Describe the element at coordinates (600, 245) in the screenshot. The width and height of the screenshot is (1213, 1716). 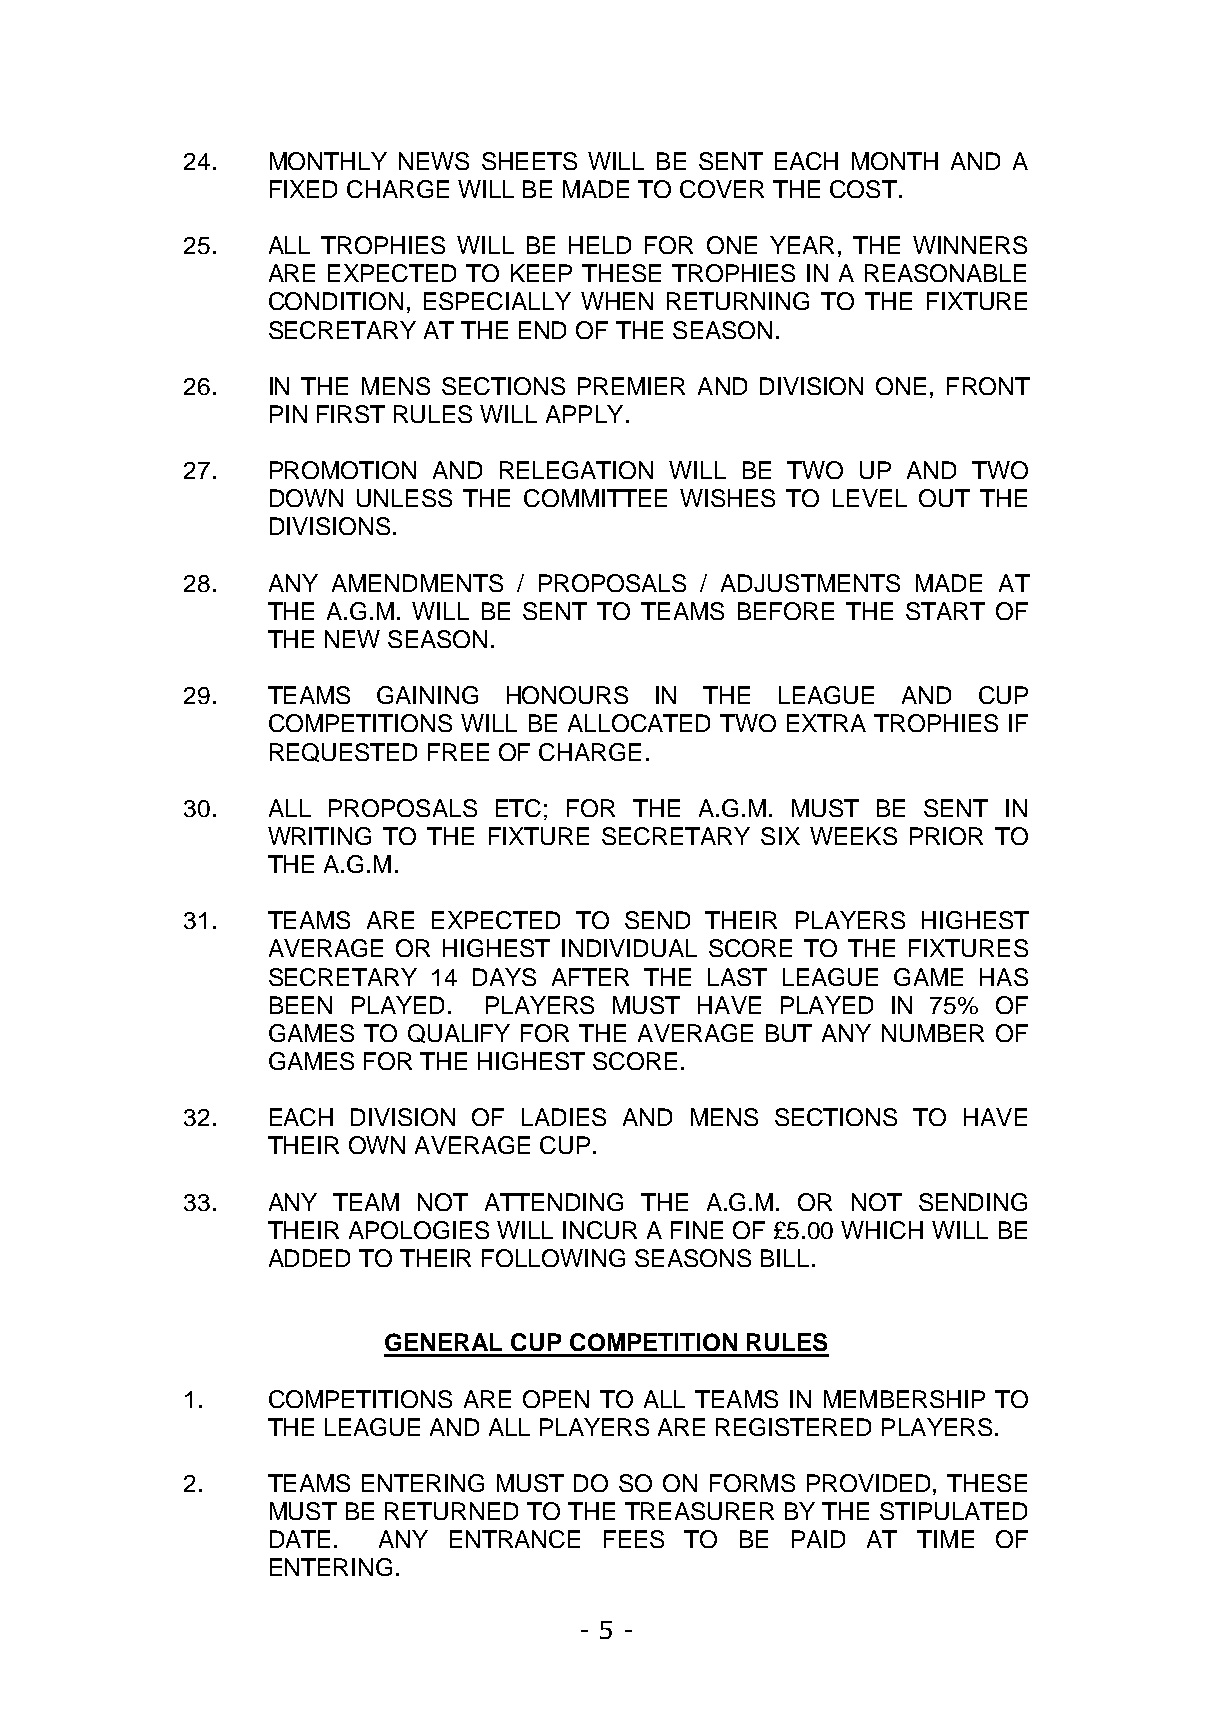
I see `HELD` at that location.
